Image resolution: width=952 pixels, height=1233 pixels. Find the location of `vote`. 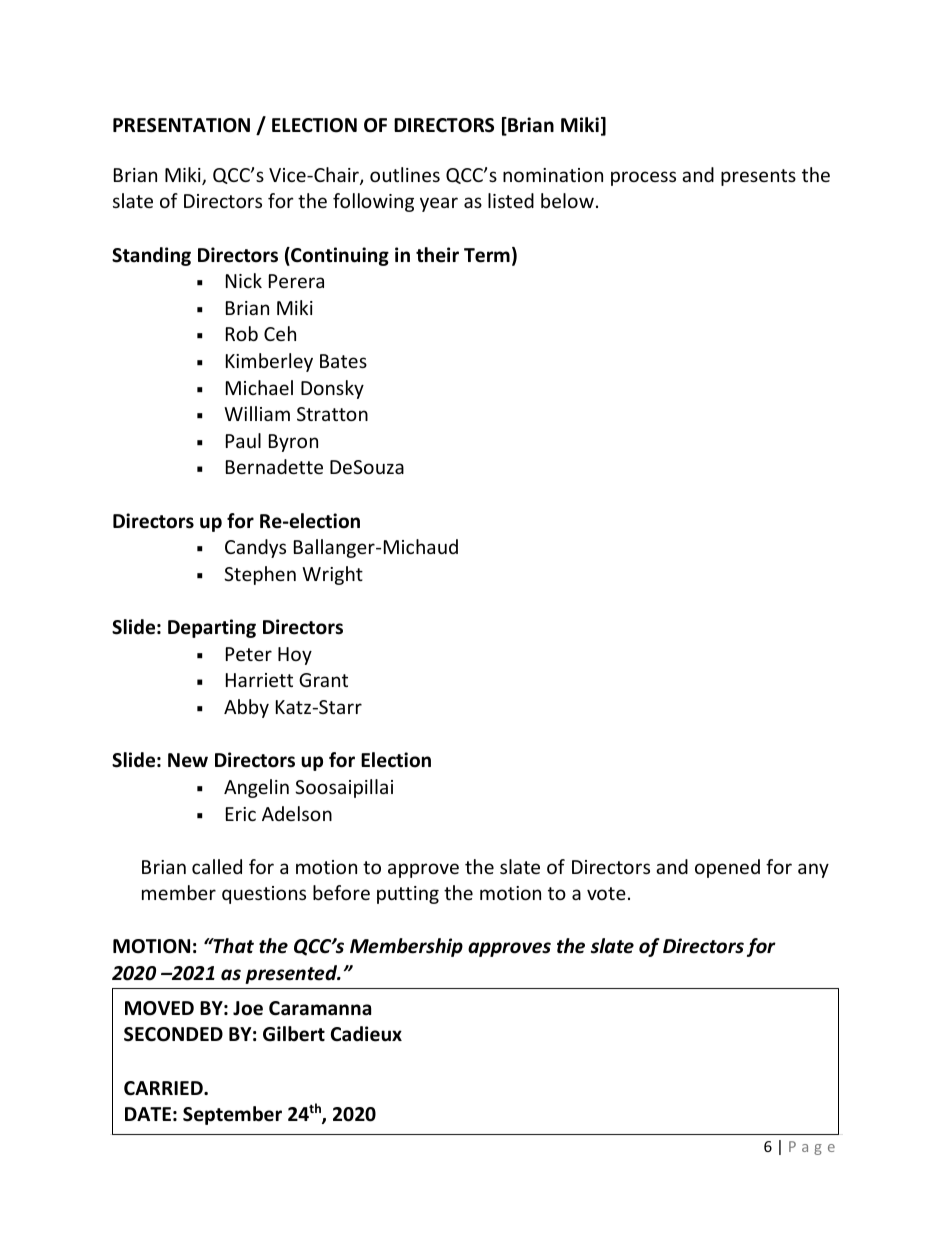

vote is located at coordinates (606, 893).
